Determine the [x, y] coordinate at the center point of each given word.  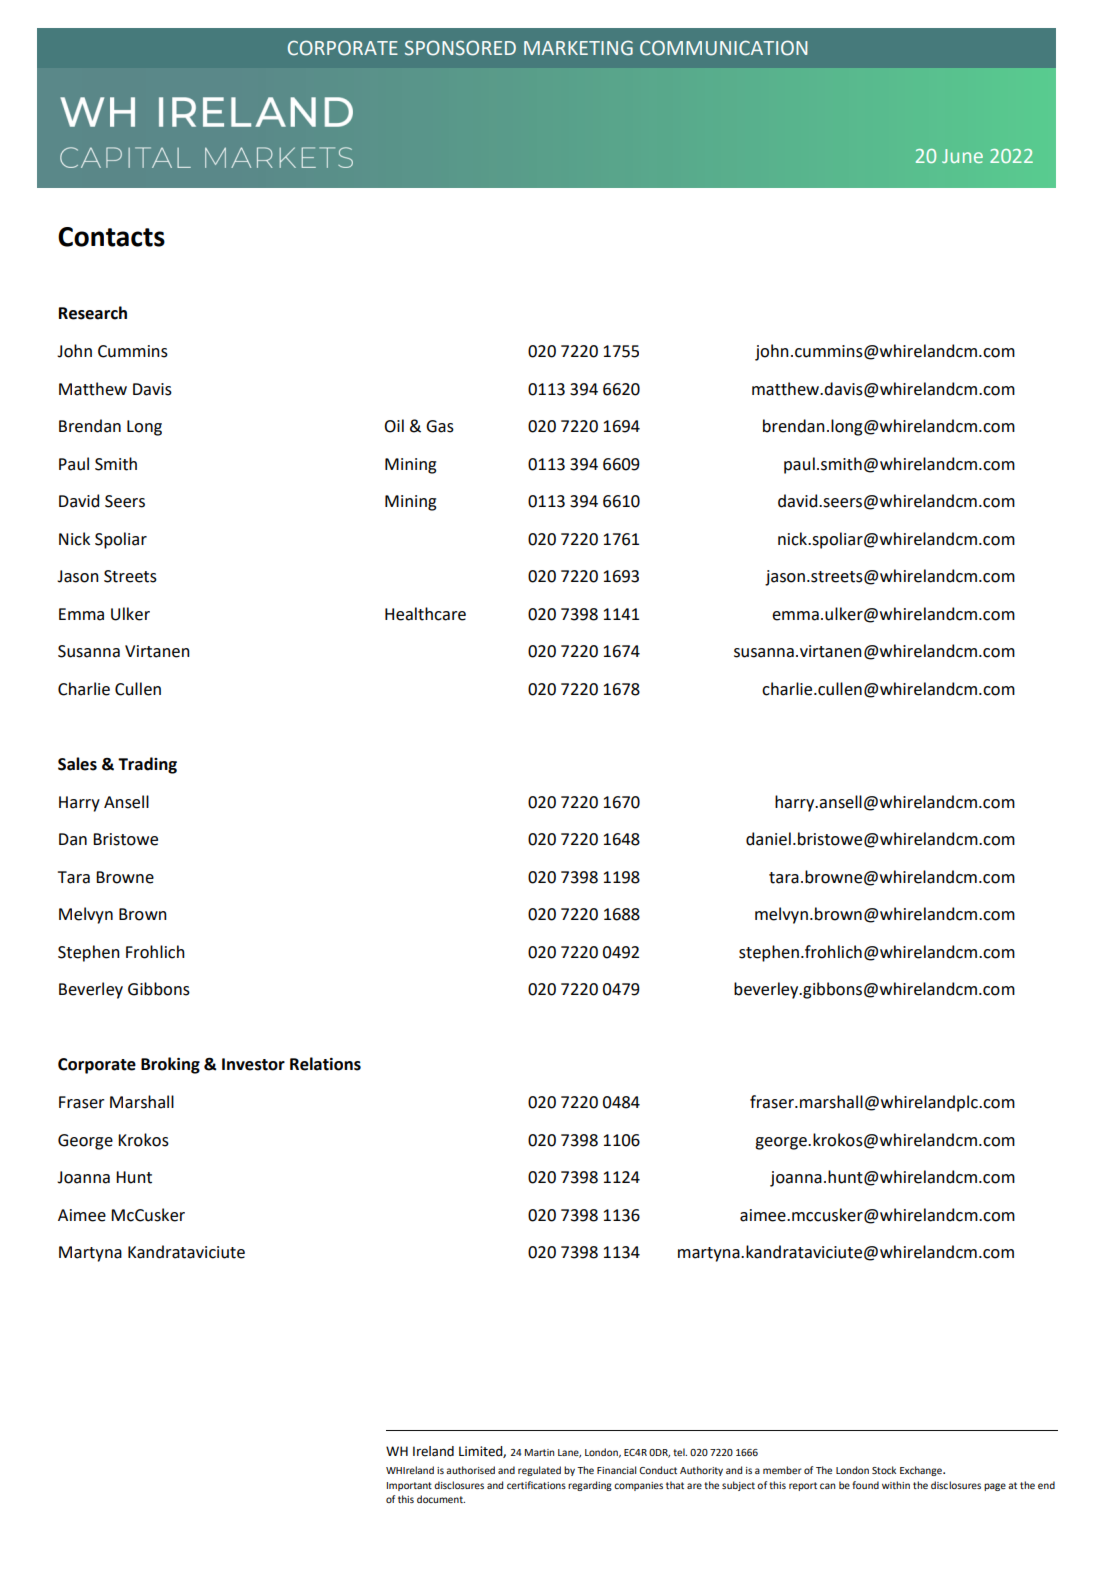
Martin [539, 1452]
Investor [253, 1064]
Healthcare [425, 614]
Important [409, 1486]
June [962, 156]
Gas [440, 426]
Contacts [111, 237]
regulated [539, 1471]
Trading [147, 765]
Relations [325, 1064]
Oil [394, 426]
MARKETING [578, 48]
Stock [884, 1470]
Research [93, 313]
